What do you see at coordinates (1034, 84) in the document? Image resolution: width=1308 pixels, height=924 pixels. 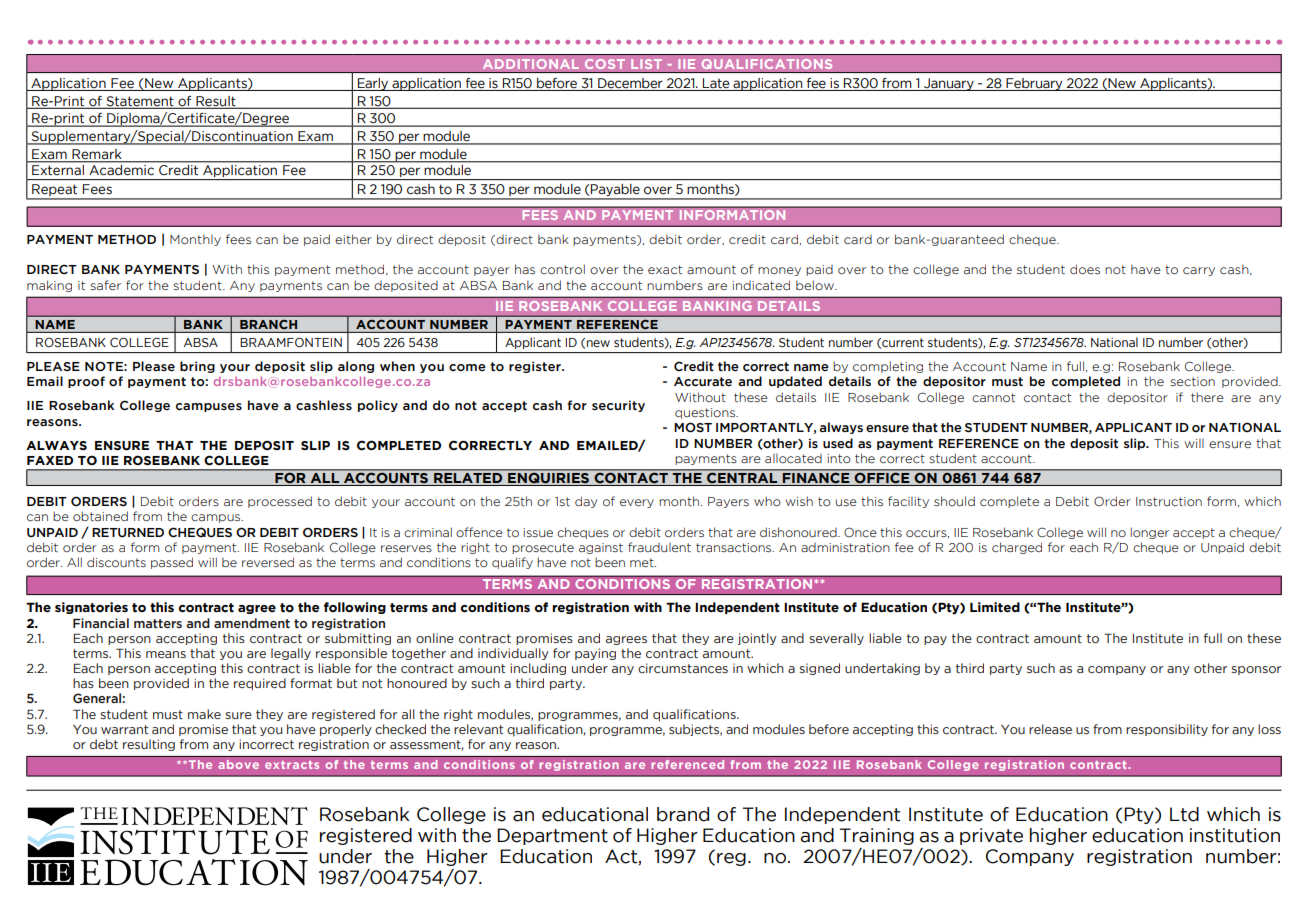 I see `February` at bounding box center [1034, 84].
